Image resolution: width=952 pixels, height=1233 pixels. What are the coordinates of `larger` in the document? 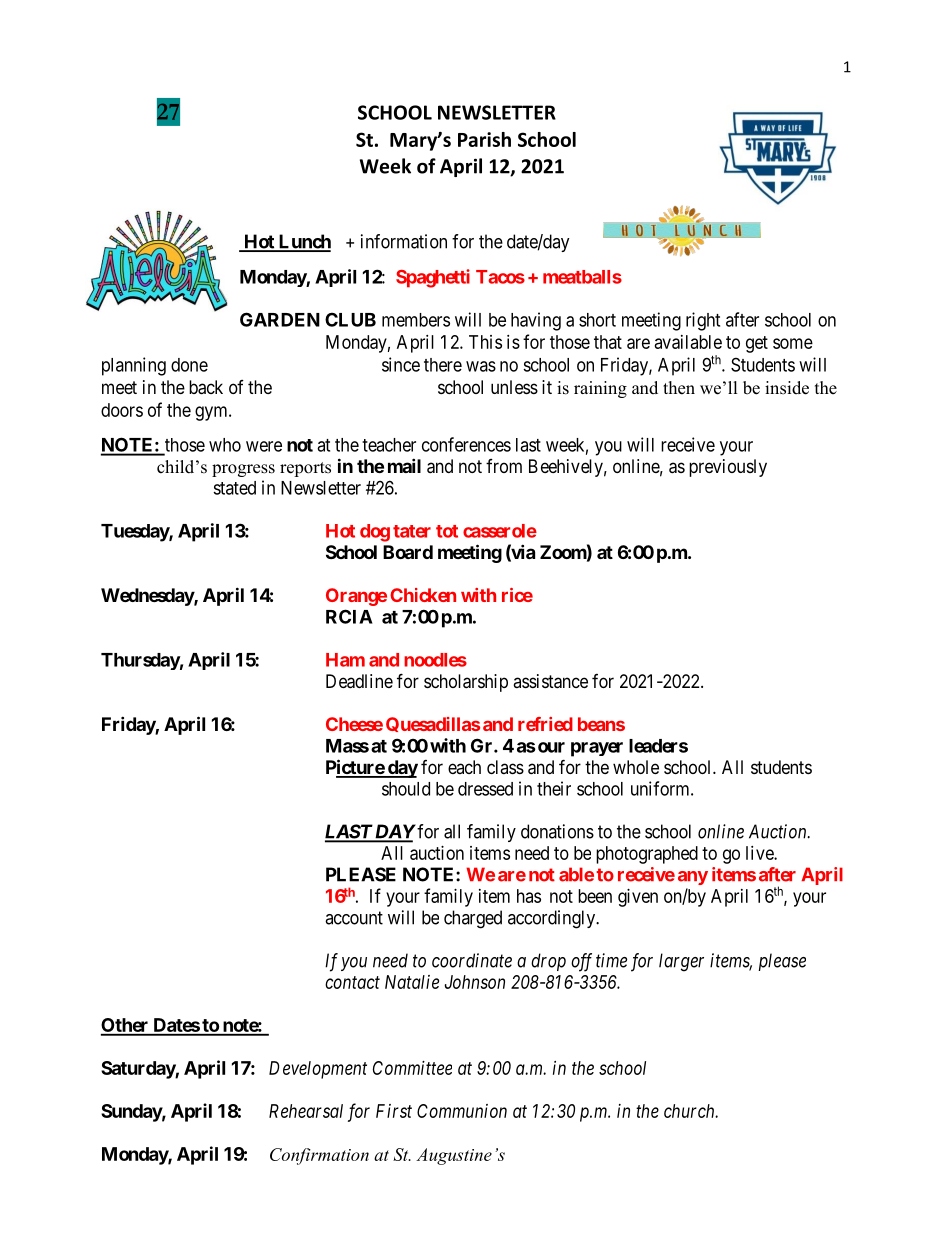 It's located at (681, 962).
